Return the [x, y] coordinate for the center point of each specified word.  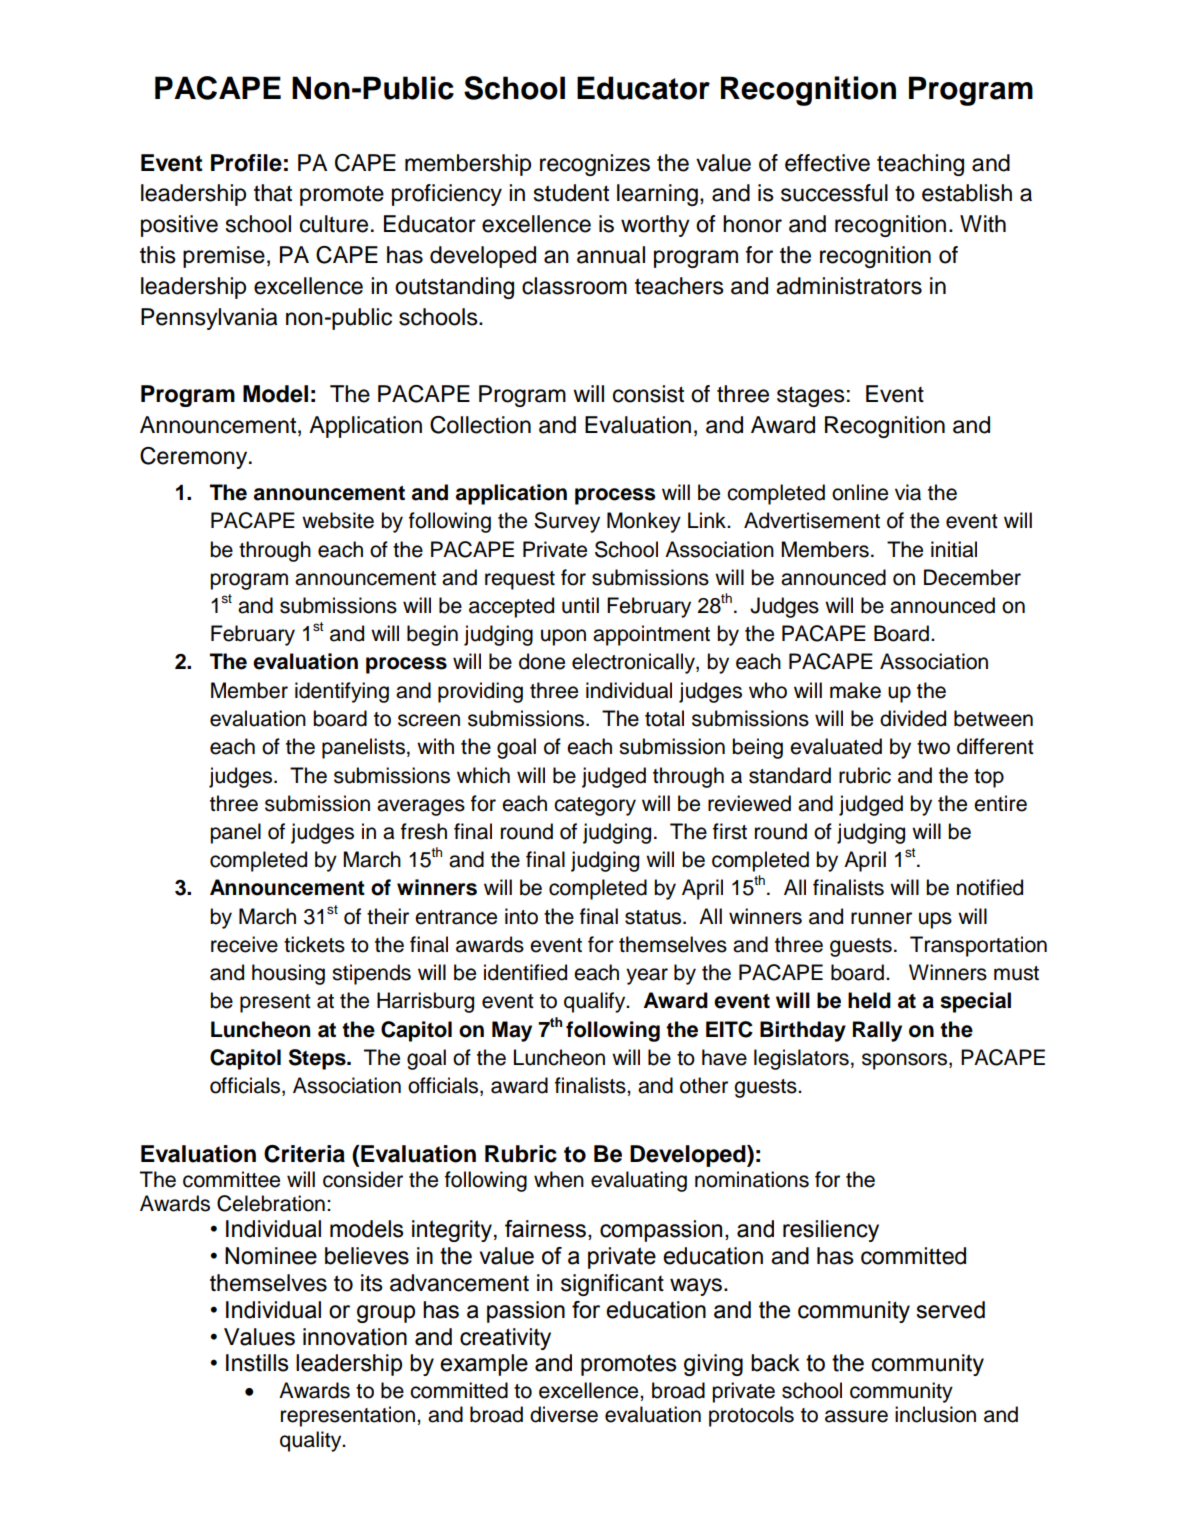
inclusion [935, 1414]
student [571, 193]
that [273, 193]
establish [967, 193]
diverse [564, 1414]
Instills [257, 1363]
